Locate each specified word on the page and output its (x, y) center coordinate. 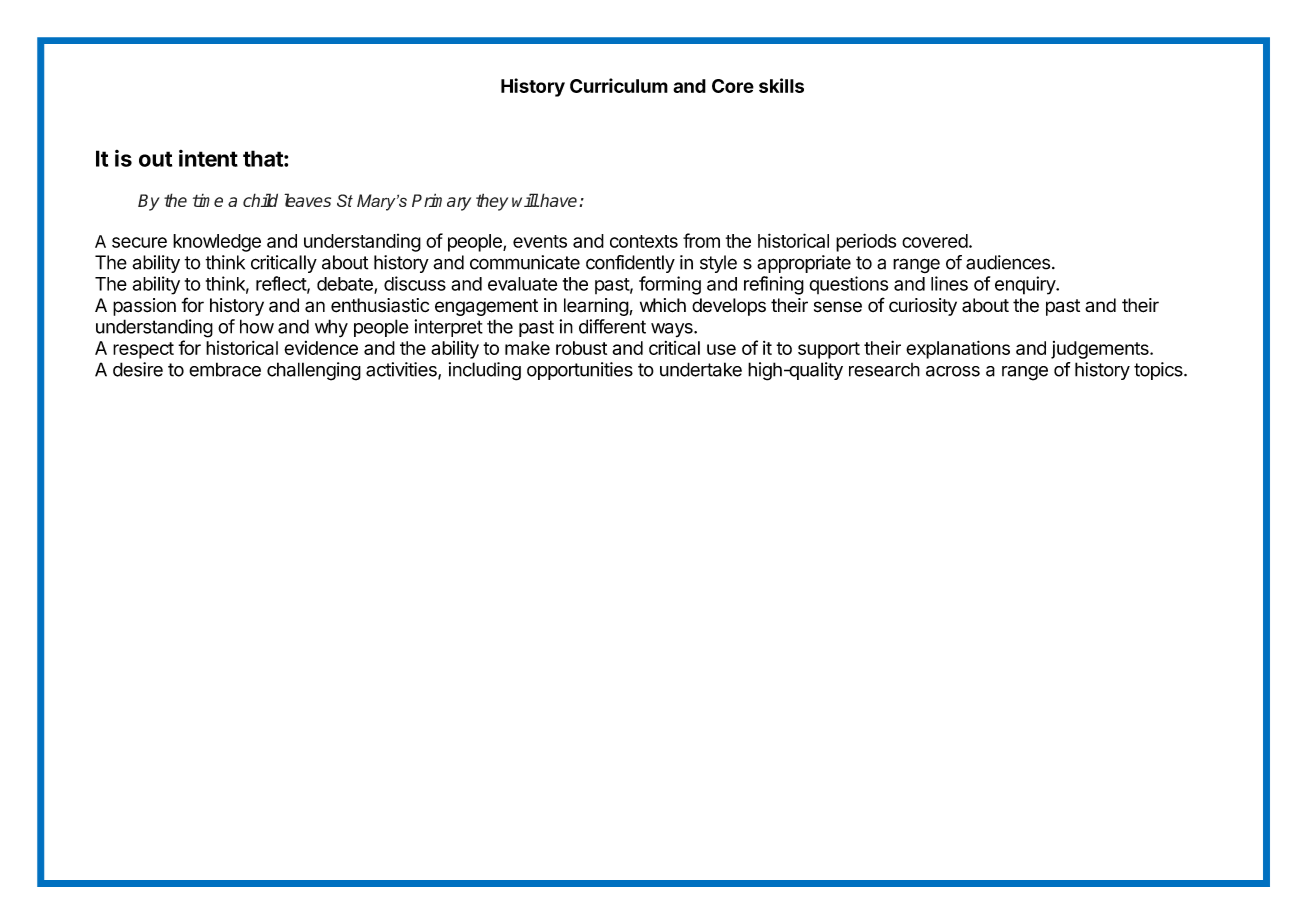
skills (781, 85)
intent (208, 158)
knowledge (217, 243)
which (663, 305)
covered (935, 241)
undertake (701, 369)
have (559, 200)
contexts (644, 241)
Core (733, 86)
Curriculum (619, 85)
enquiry (1026, 285)
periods (866, 242)
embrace (225, 369)
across (953, 371)
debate (346, 285)
